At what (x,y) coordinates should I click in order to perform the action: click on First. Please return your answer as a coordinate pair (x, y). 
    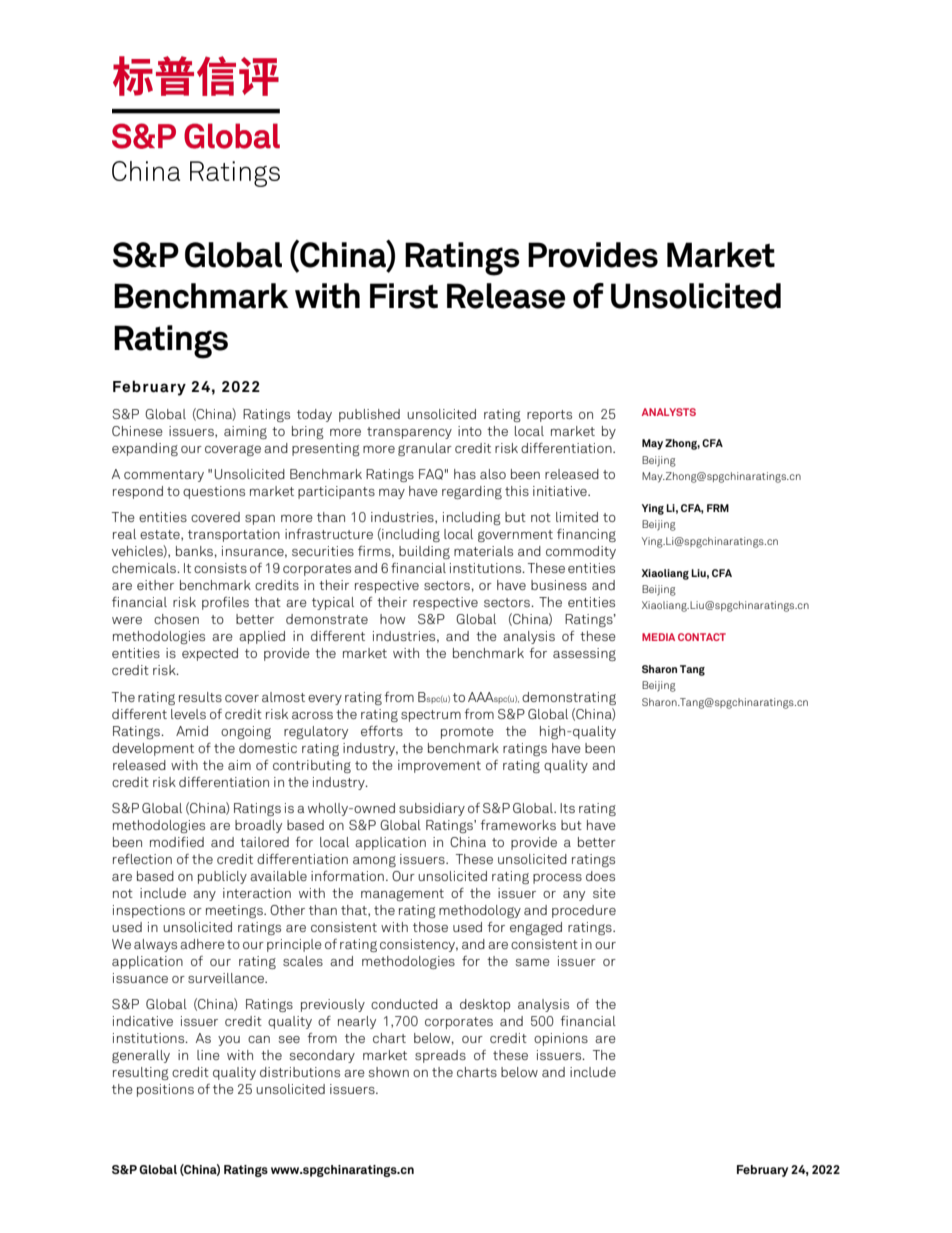
    Looking at the image, I should click on (404, 296).
